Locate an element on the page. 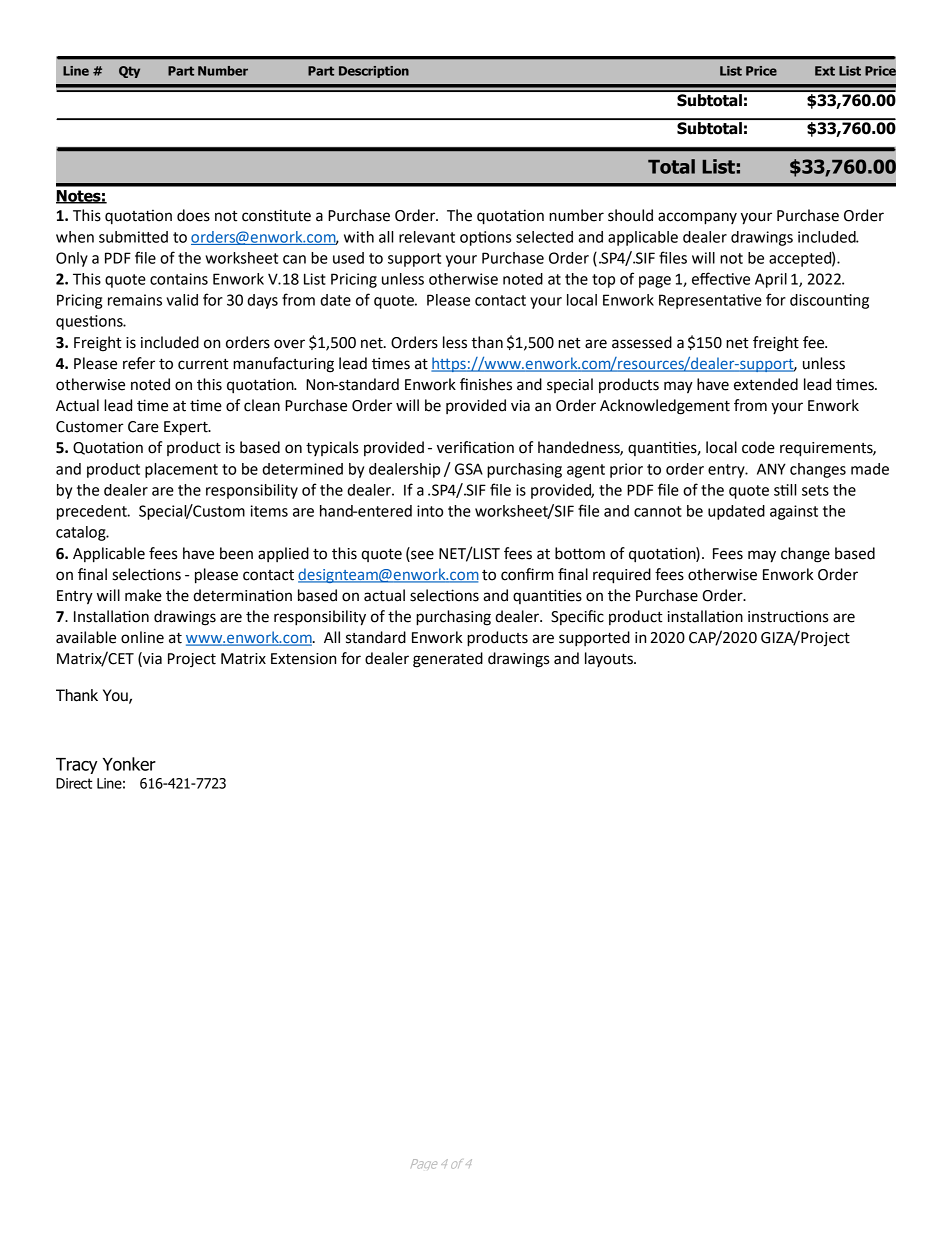  Description is located at coordinates (374, 72).
